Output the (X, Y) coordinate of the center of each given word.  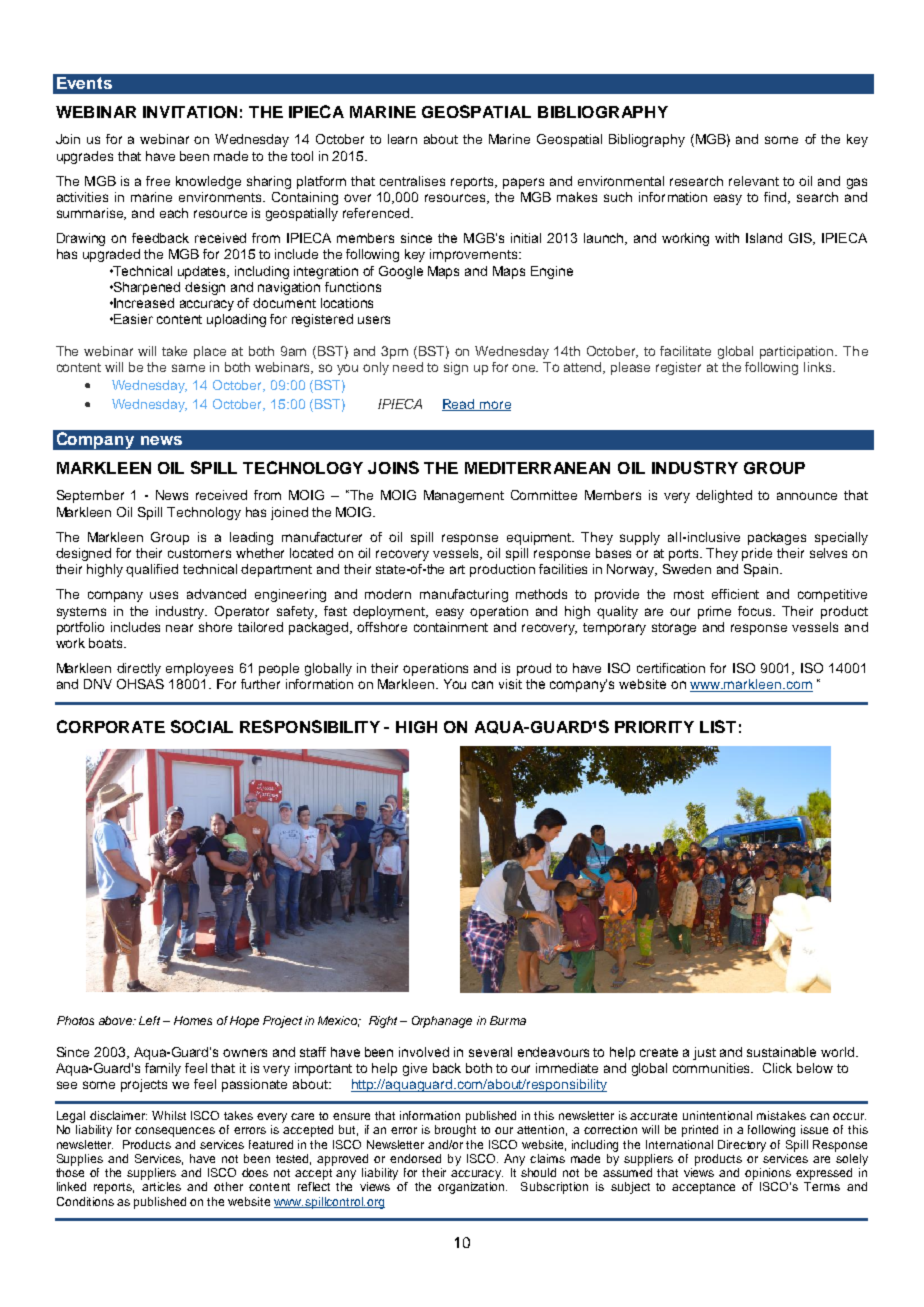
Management (464, 496)
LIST (718, 726)
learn (402, 139)
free (158, 181)
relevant (754, 181)
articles (161, 1186)
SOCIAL (202, 726)
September (90, 496)
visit (510, 684)
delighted (724, 496)
